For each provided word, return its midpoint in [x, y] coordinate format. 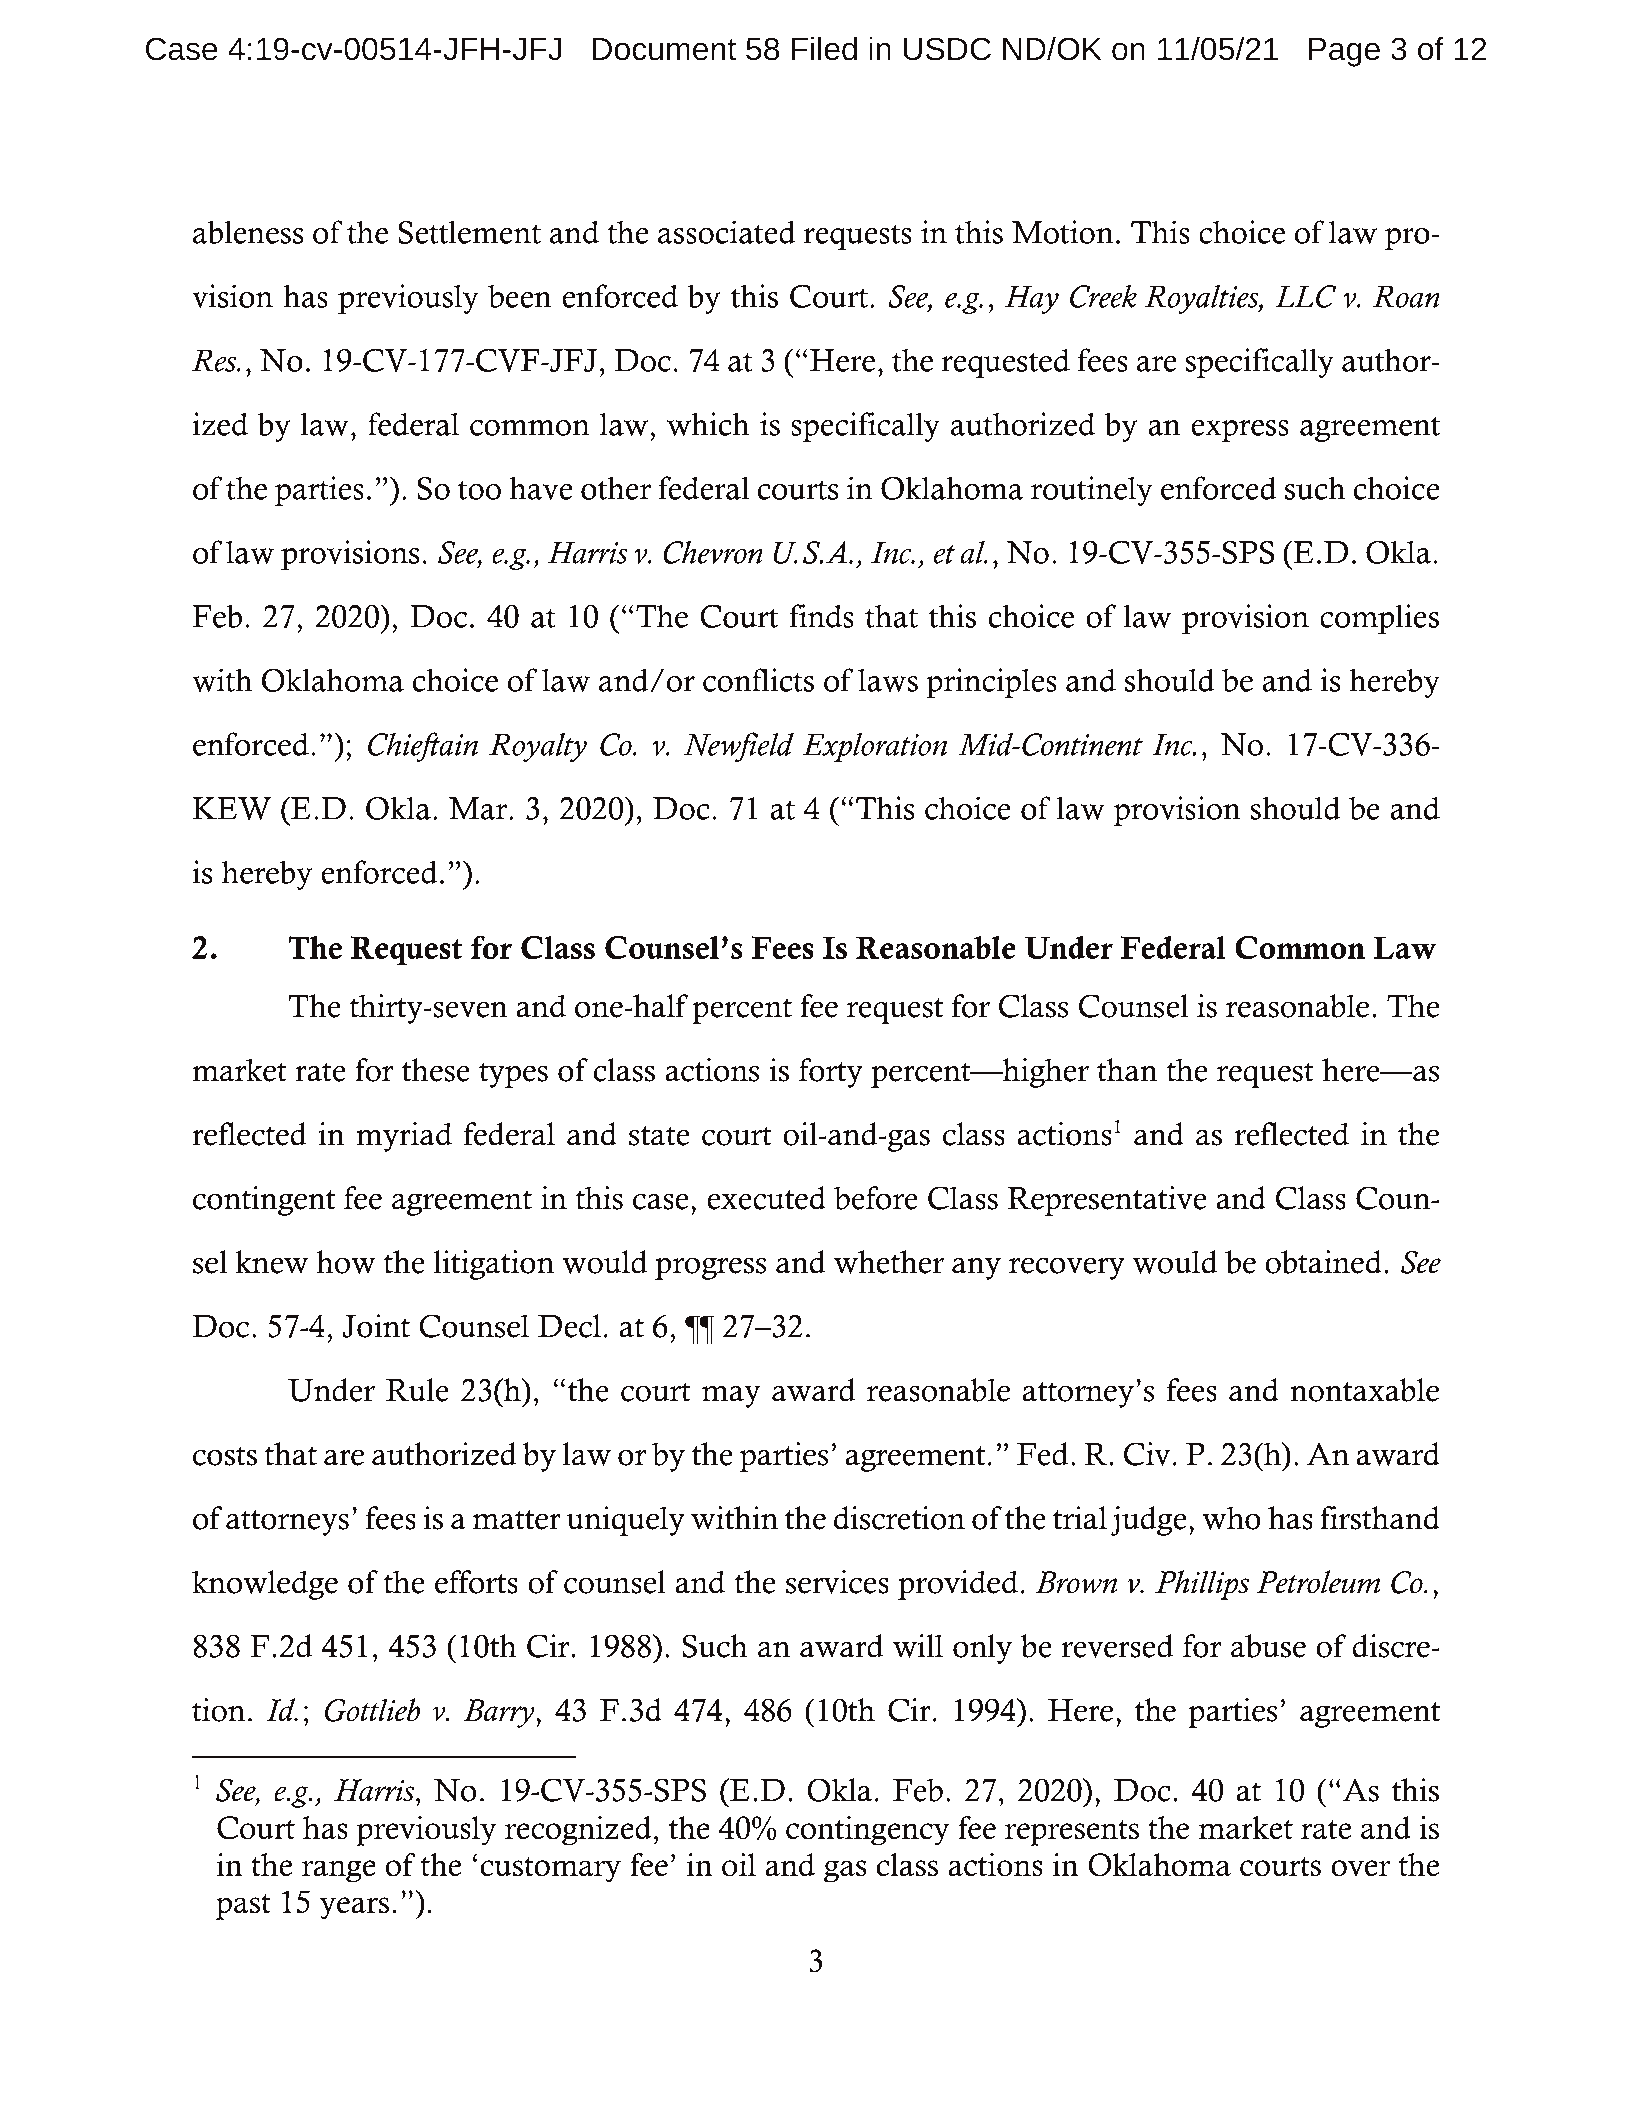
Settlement [469, 232]
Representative [1107, 1201]
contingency [868, 1831]
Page [1344, 52]
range [339, 1871]
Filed [824, 49]
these [436, 1070]
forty [831, 1073]
